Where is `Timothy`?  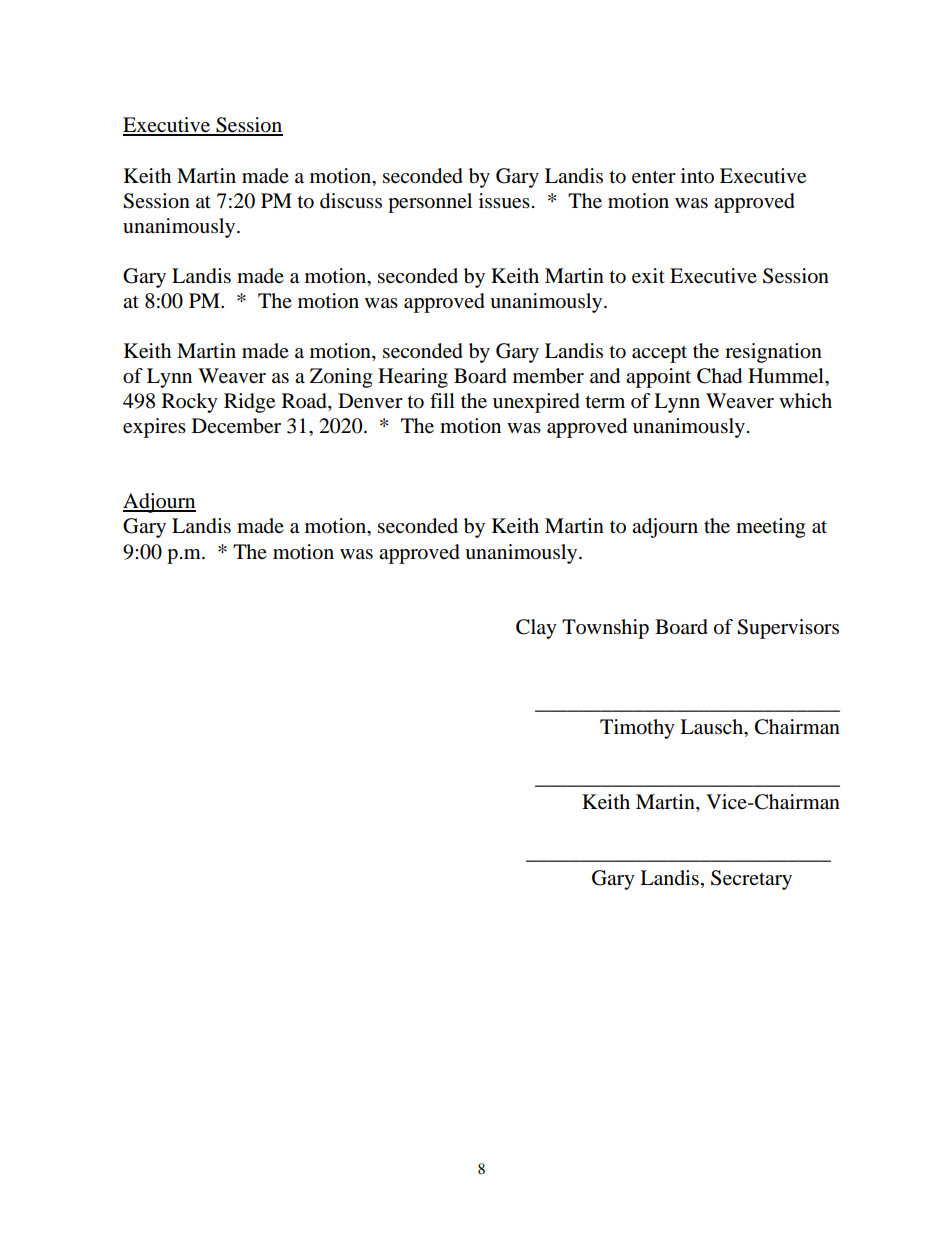 Timothy is located at coordinates (637, 729).
